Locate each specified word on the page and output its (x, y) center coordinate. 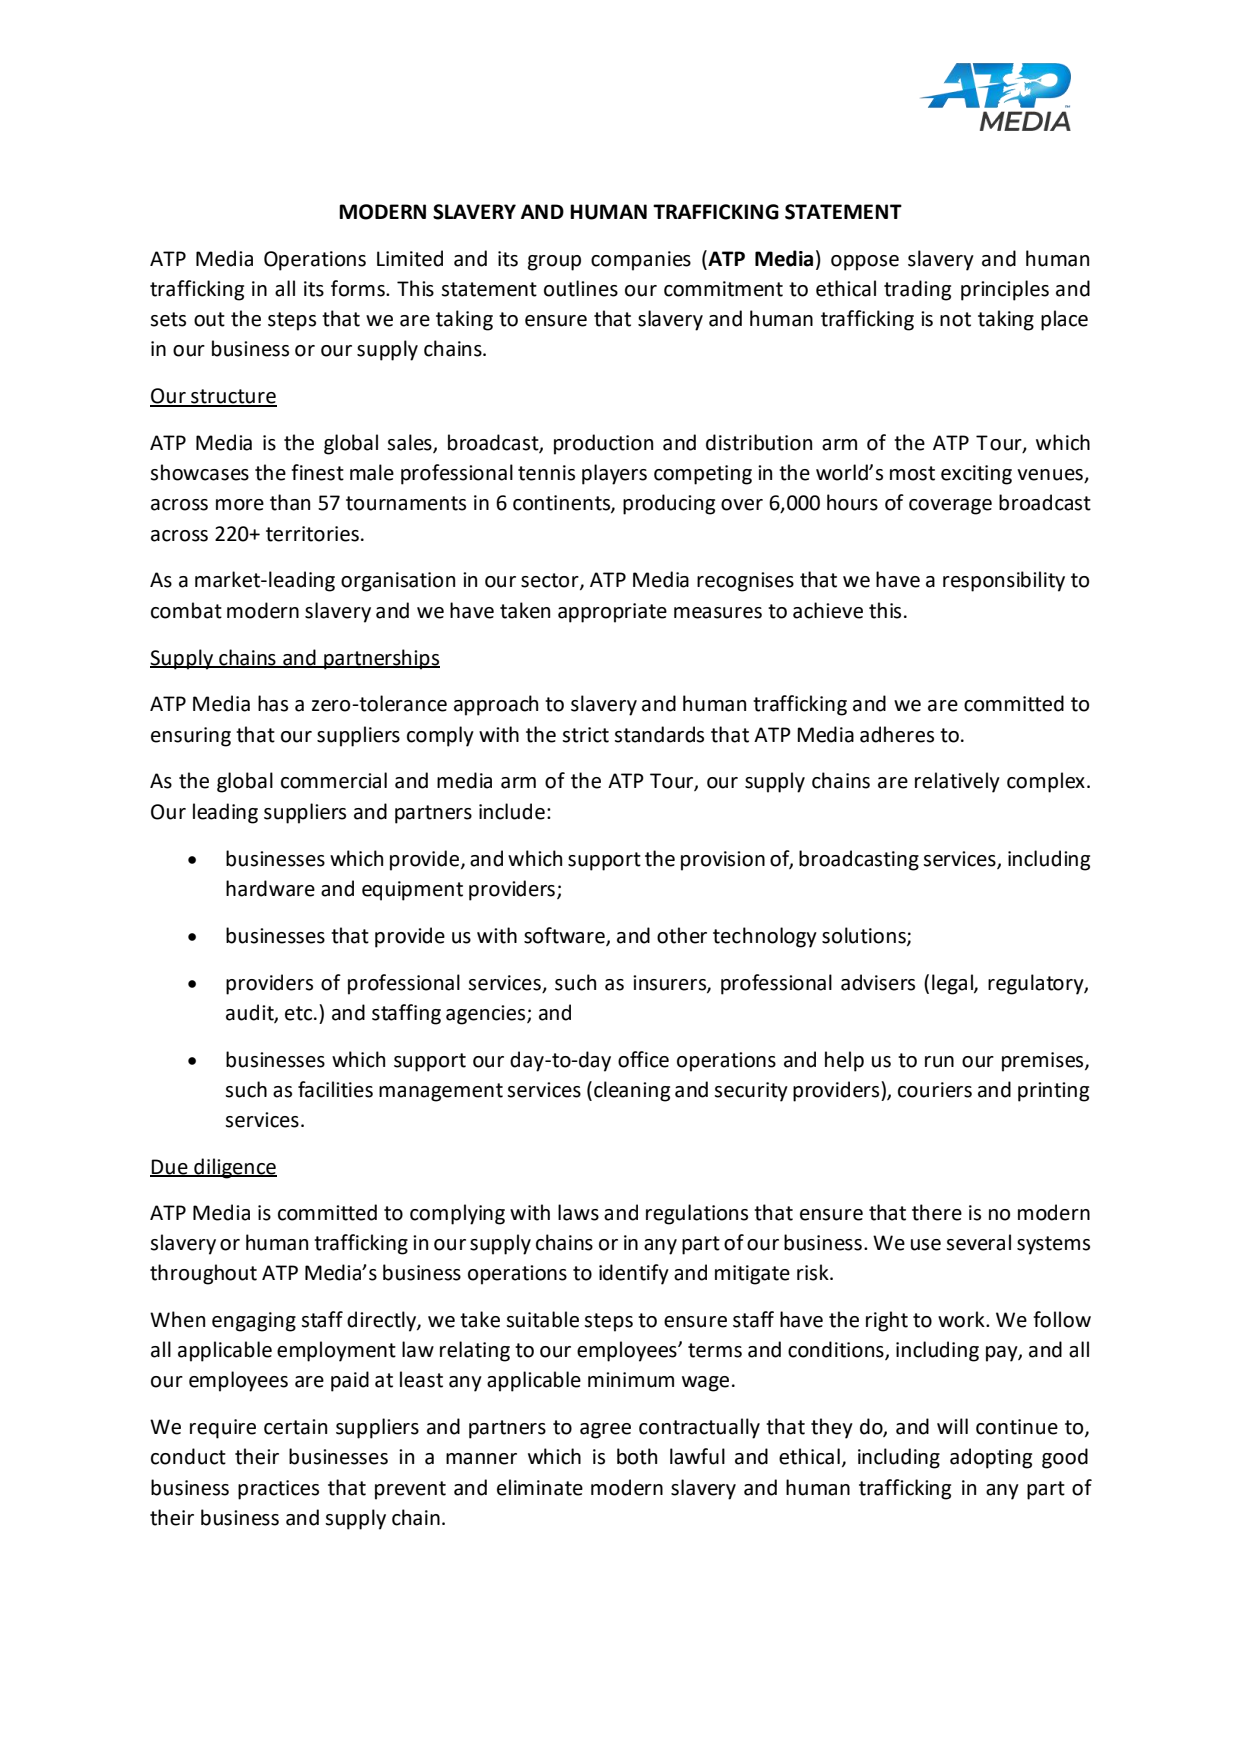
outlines (581, 288)
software (565, 936)
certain (295, 1427)
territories (314, 534)
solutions (865, 936)
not (955, 319)
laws (578, 1212)
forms (359, 288)
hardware (270, 888)
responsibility (1004, 581)
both (637, 1456)
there (937, 1212)
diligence (234, 1168)
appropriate (612, 613)
